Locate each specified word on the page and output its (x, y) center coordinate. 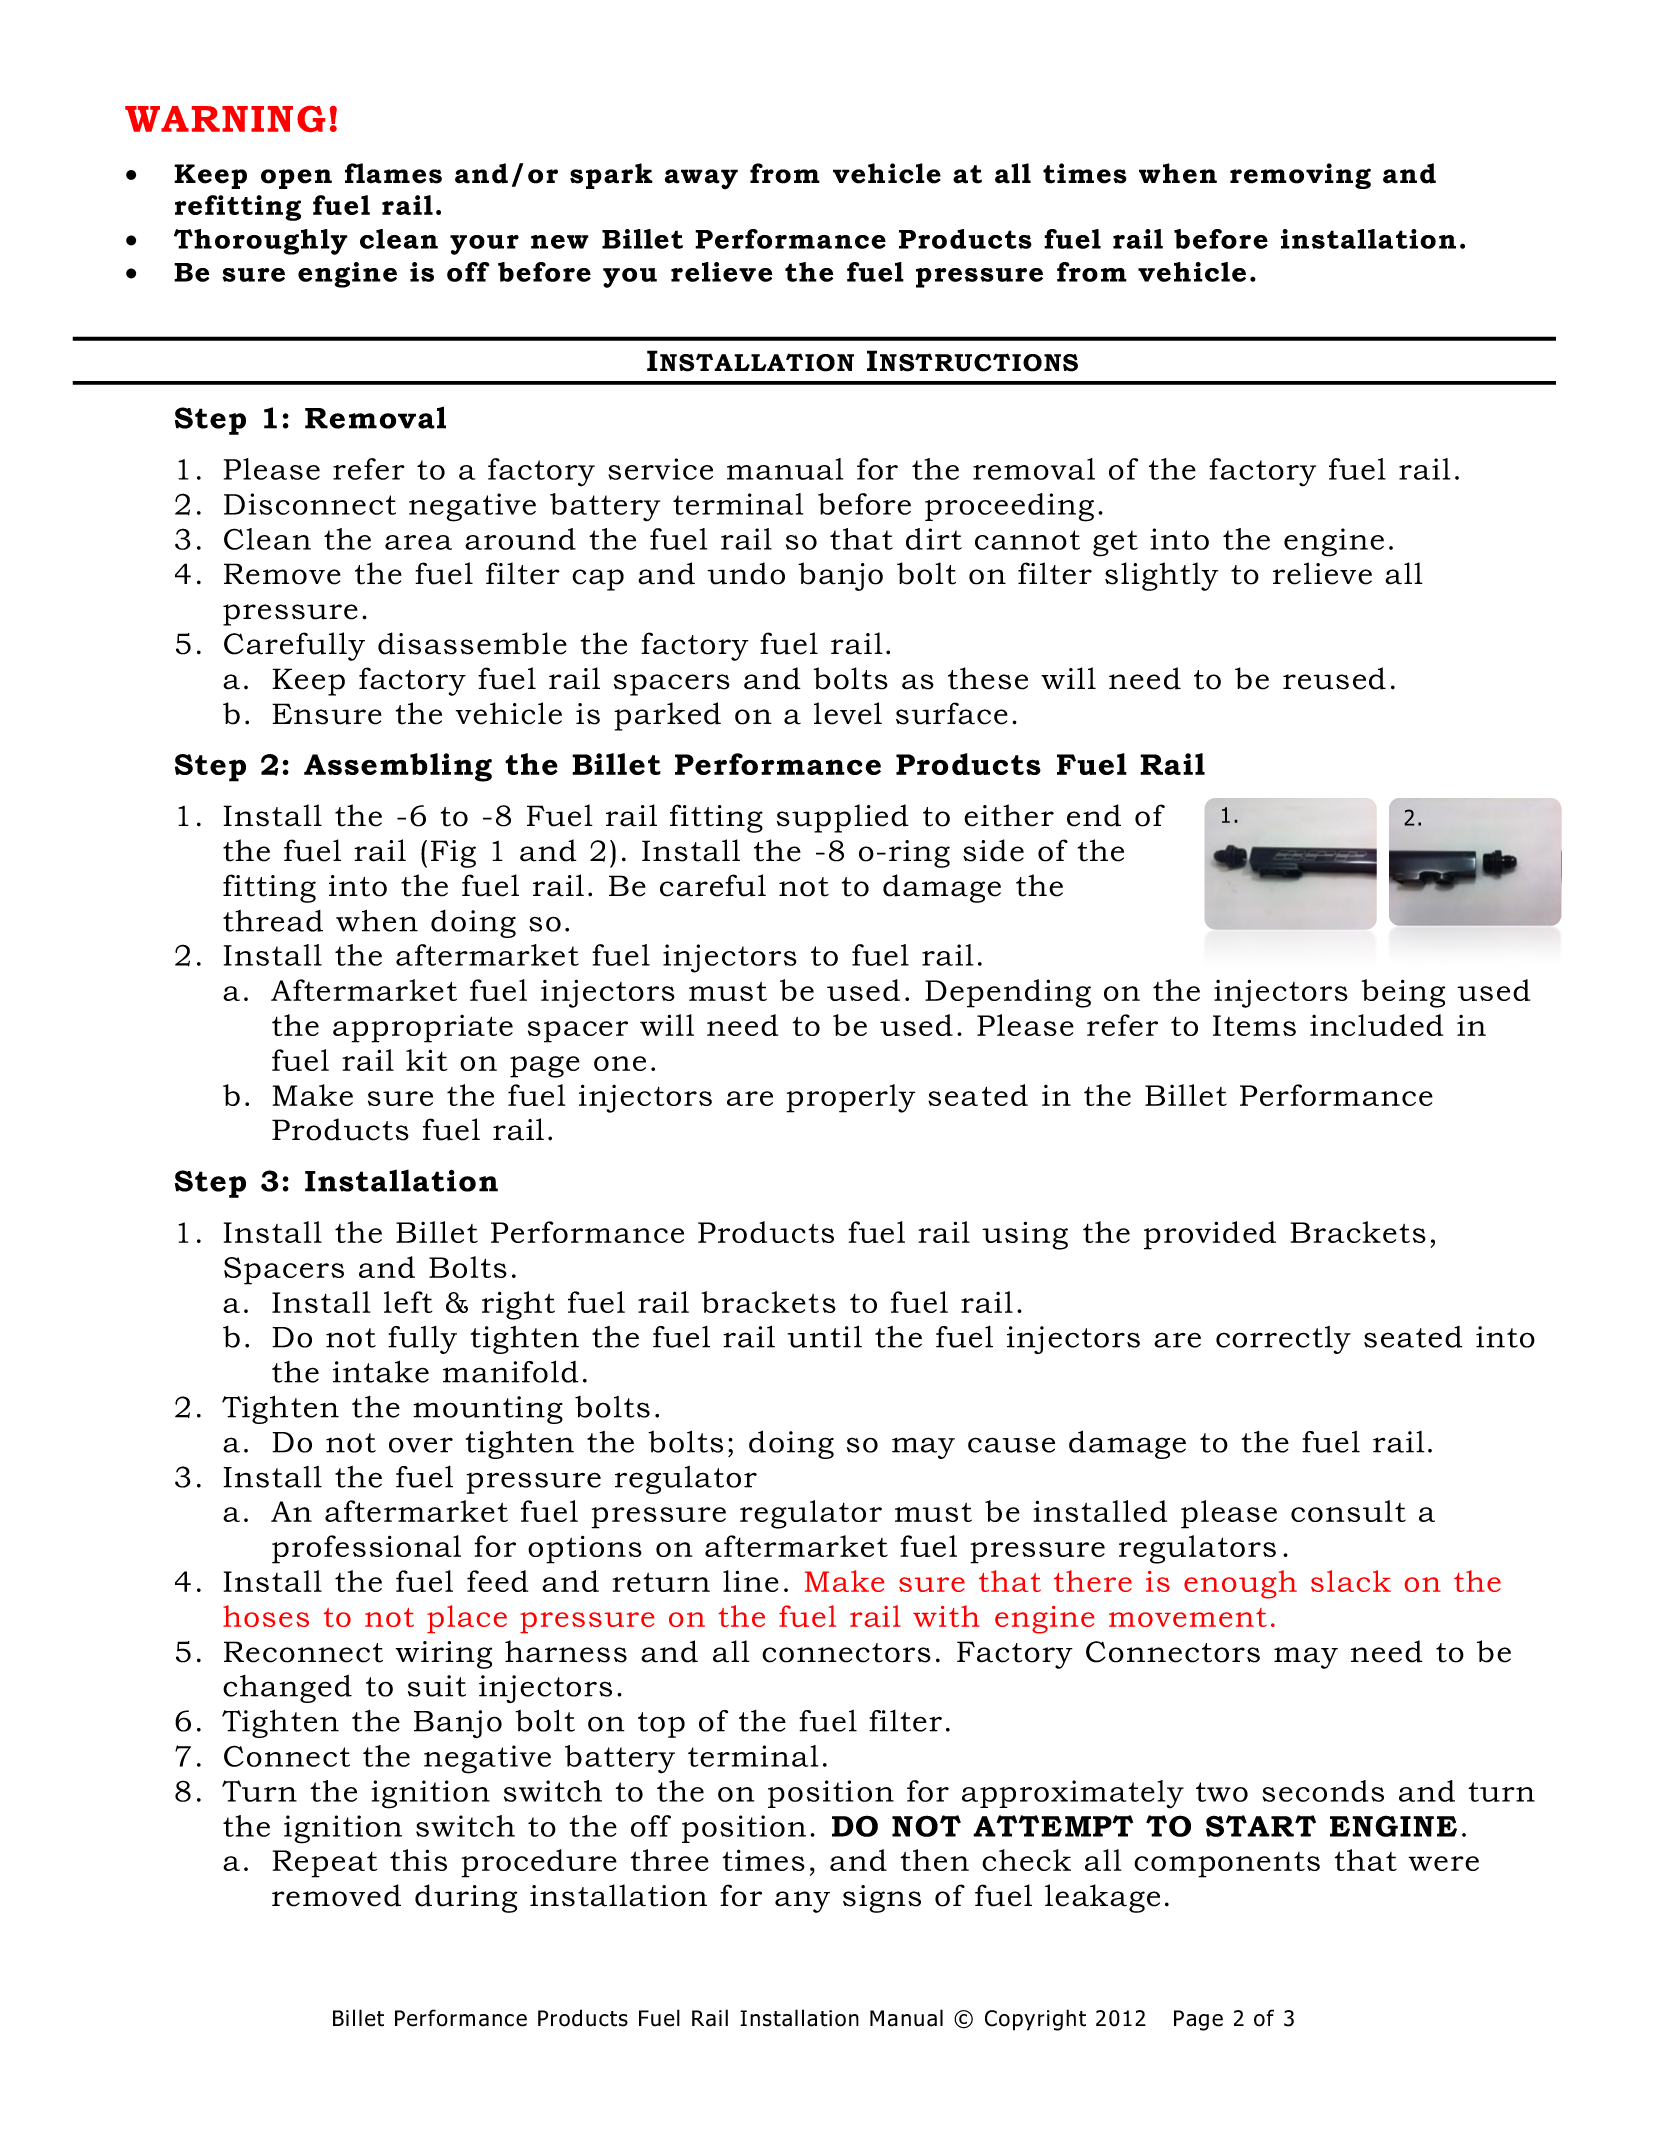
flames (393, 173)
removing (1300, 176)
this (418, 1860)
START (1261, 1826)
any (802, 1902)
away (701, 179)
